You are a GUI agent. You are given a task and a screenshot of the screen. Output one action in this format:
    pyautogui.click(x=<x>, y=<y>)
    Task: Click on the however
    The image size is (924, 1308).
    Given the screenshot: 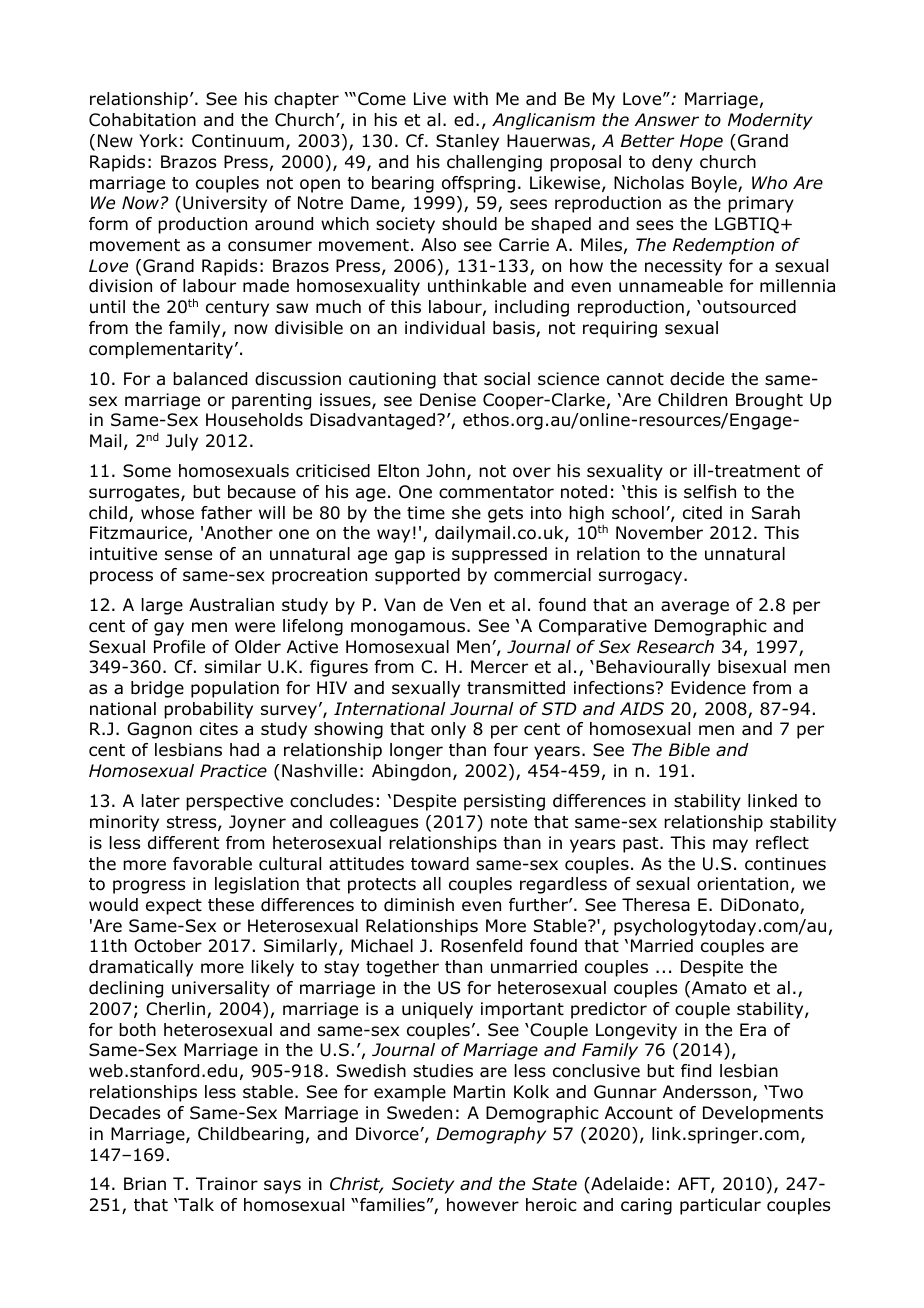 What is the action you would take?
    pyautogui.click(x=483, y=1205)
